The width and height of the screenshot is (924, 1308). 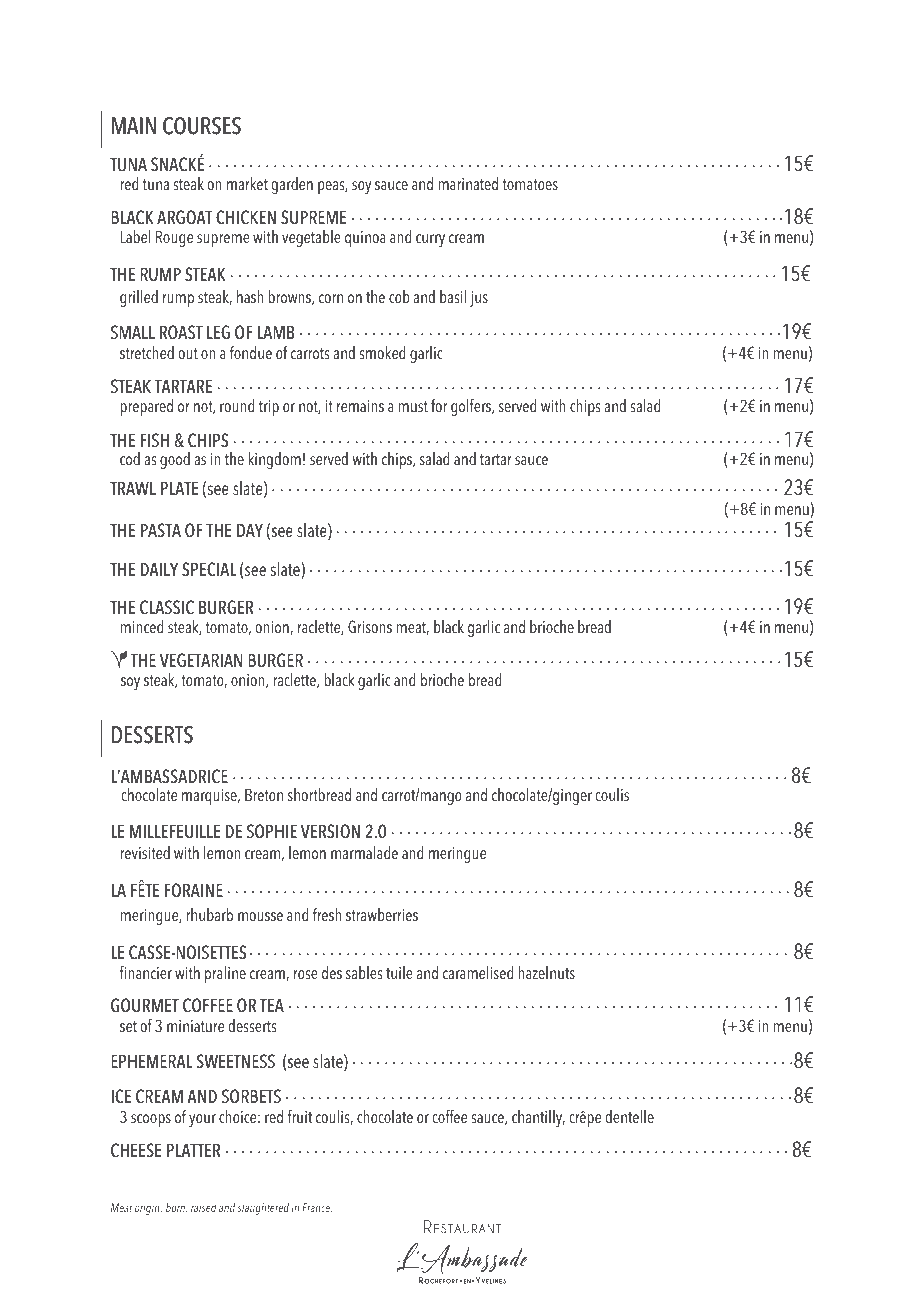 What do you see at coordinates (292, 185) in the screenshot?
I see `garden` at bounding box center [292, 185].
